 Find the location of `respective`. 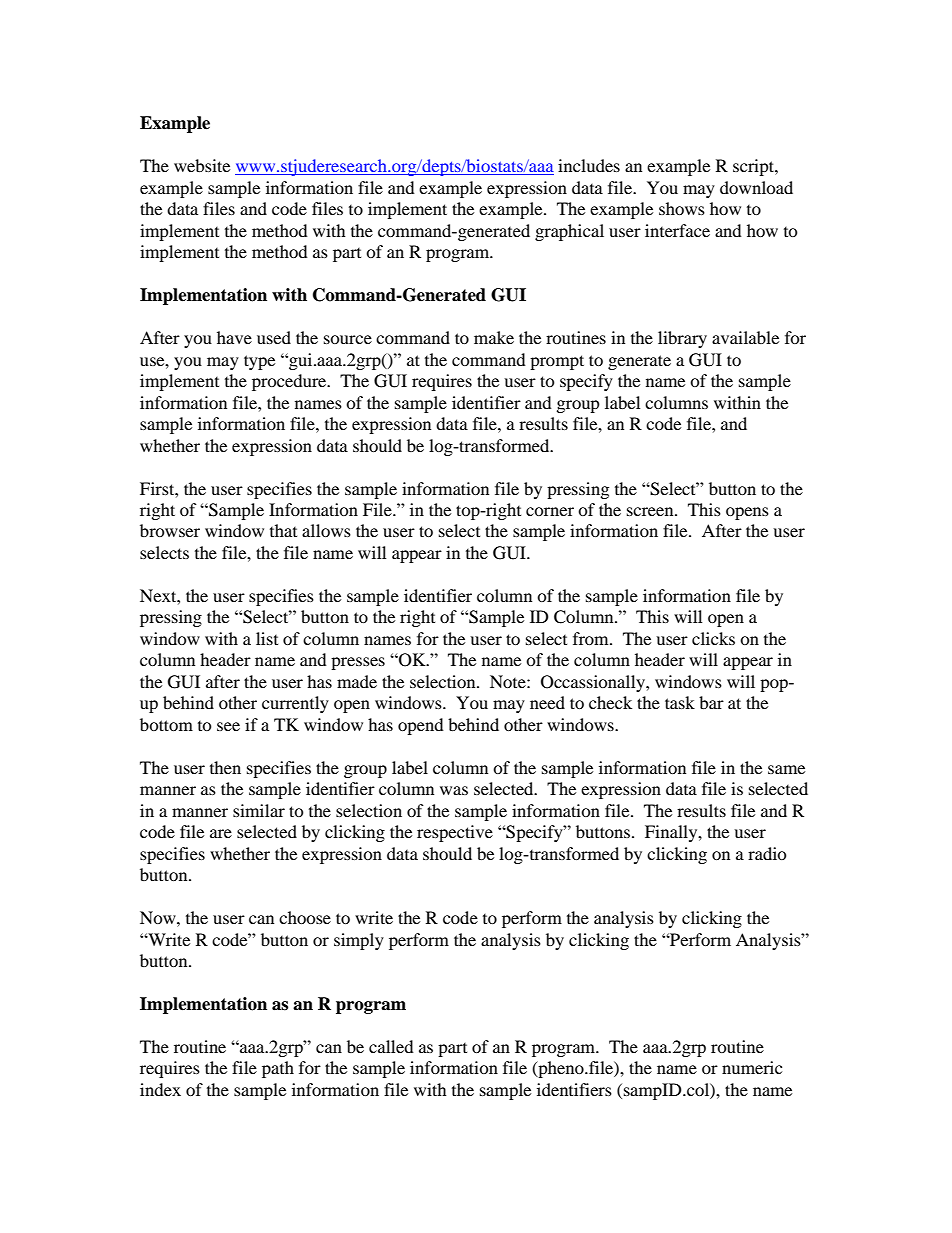

respective is located at coordinates (455, 833).
